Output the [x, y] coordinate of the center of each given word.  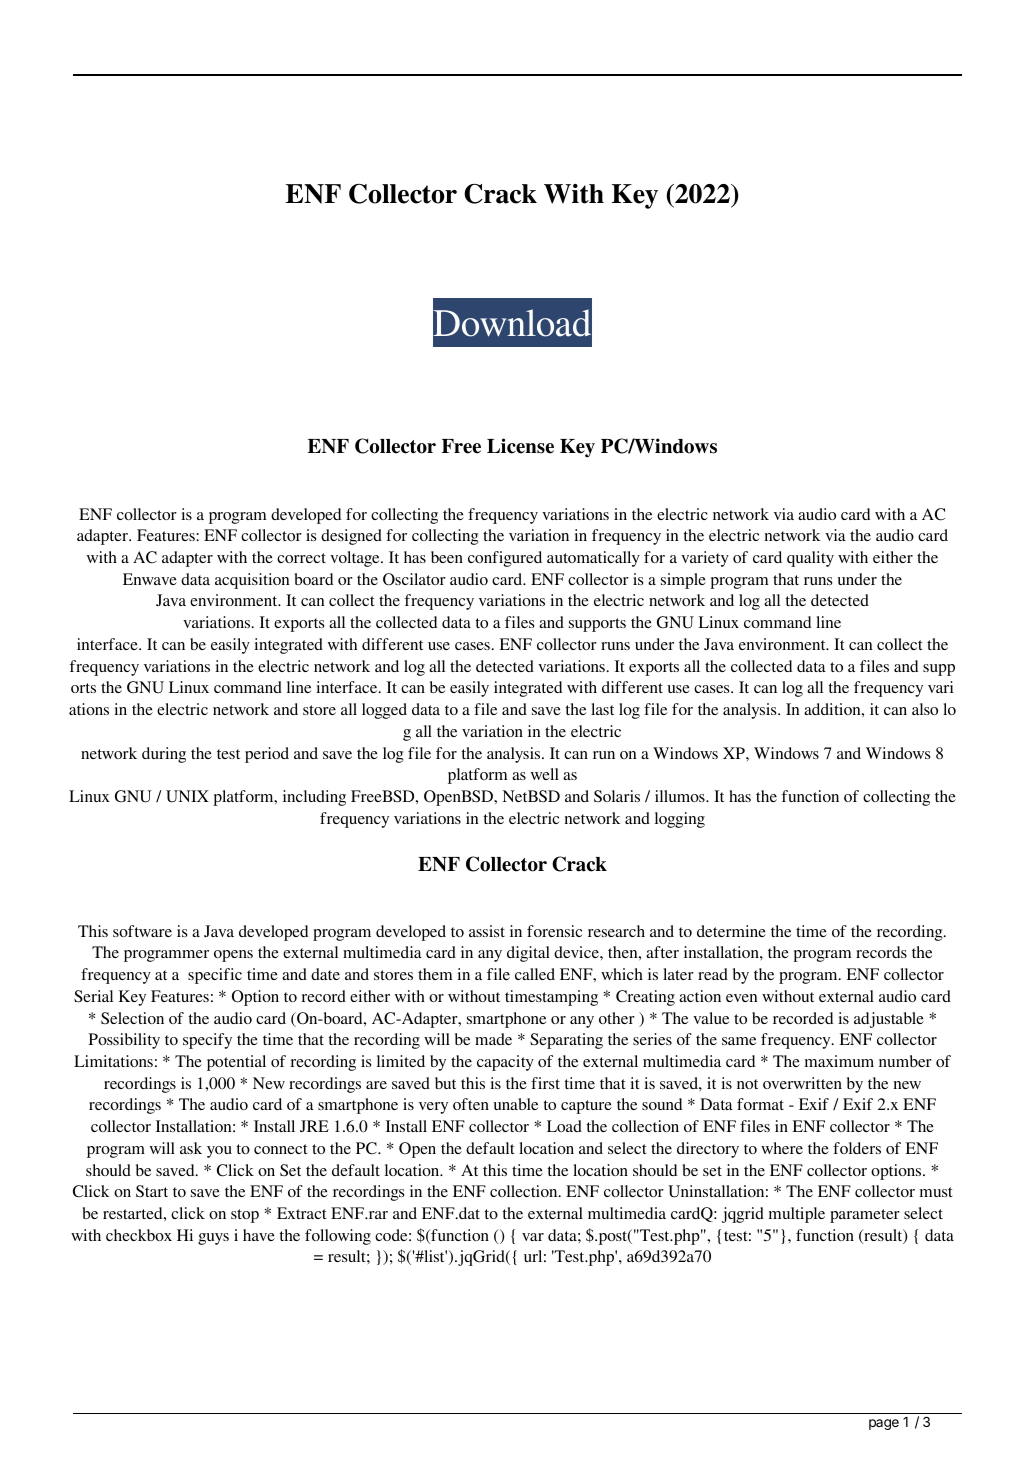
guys [213, 1239]
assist [487, 931]
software [142, 931]
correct [301, 558]
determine [731, 931]
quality [810, 559]
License [520, 446]
